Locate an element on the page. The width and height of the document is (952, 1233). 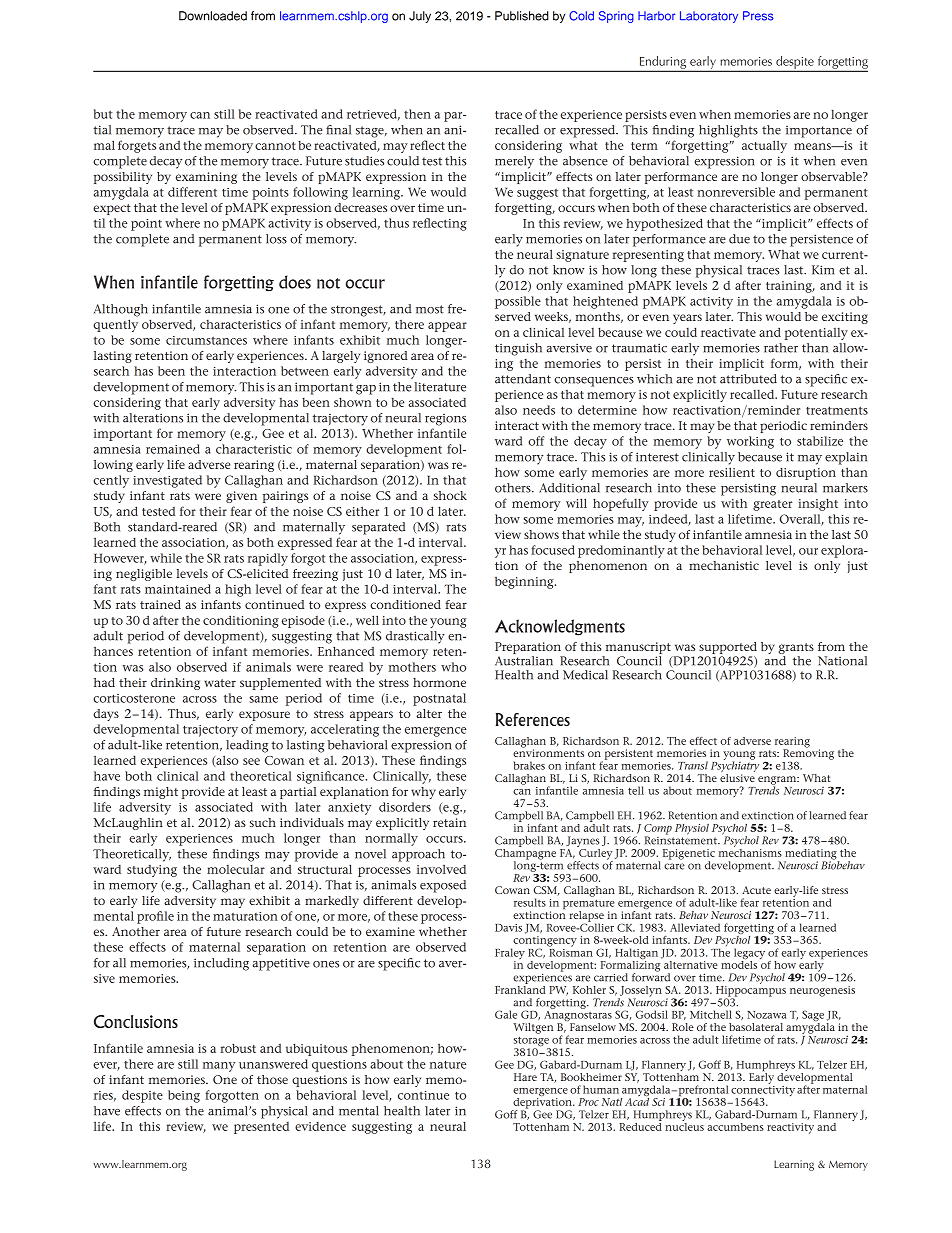
maintained is located at coordinates (178, 589).
